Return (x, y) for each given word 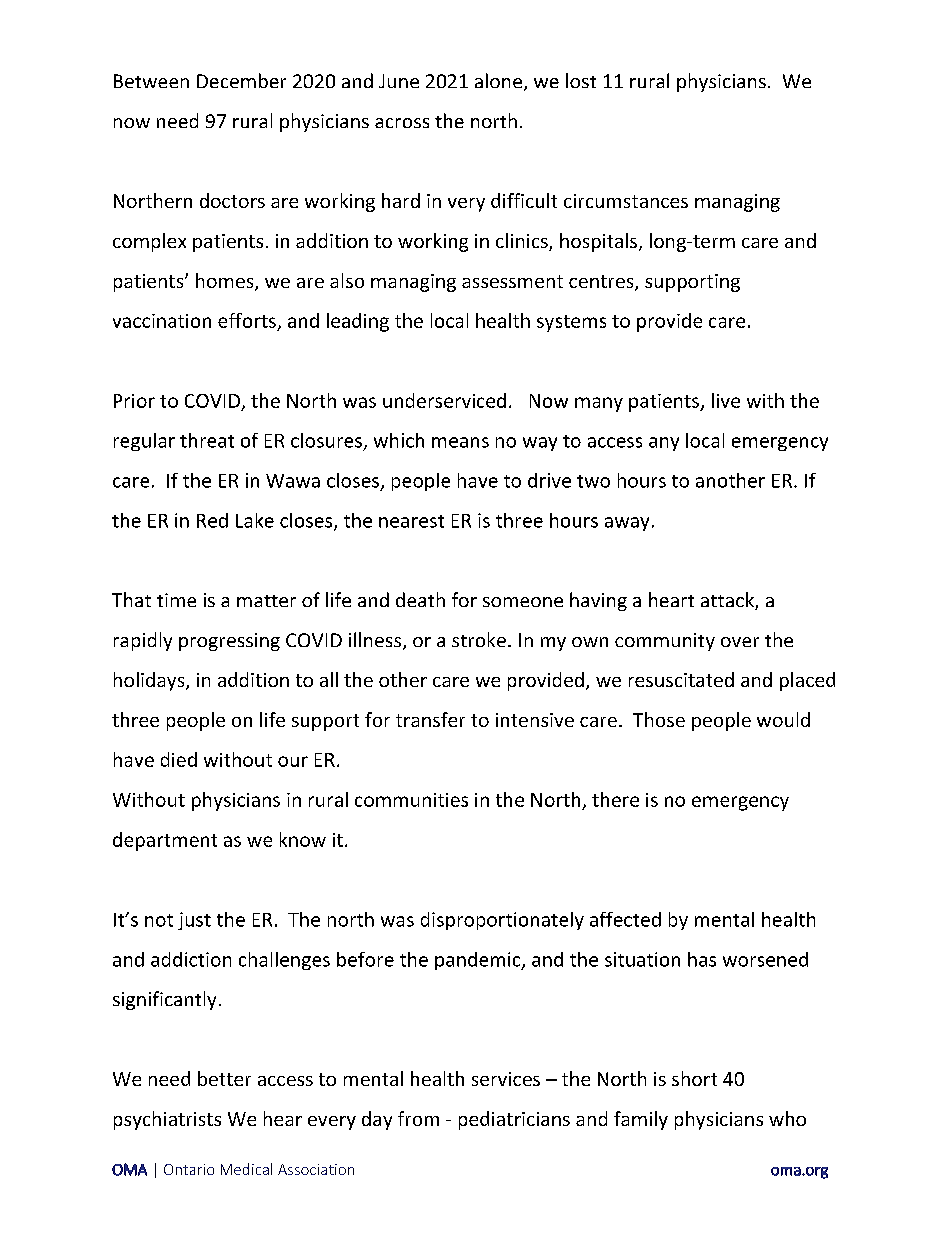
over (740, 642)
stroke (479, 639)
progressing (229, 642)
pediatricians (514, 1120)
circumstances (626, 201)
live (726, 400)
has (702, 959)
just (194, 921)
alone (500, 82)
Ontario (189, 1169)
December (241, 80)
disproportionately (502, 921)
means (460, 442)
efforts (248, 322)
